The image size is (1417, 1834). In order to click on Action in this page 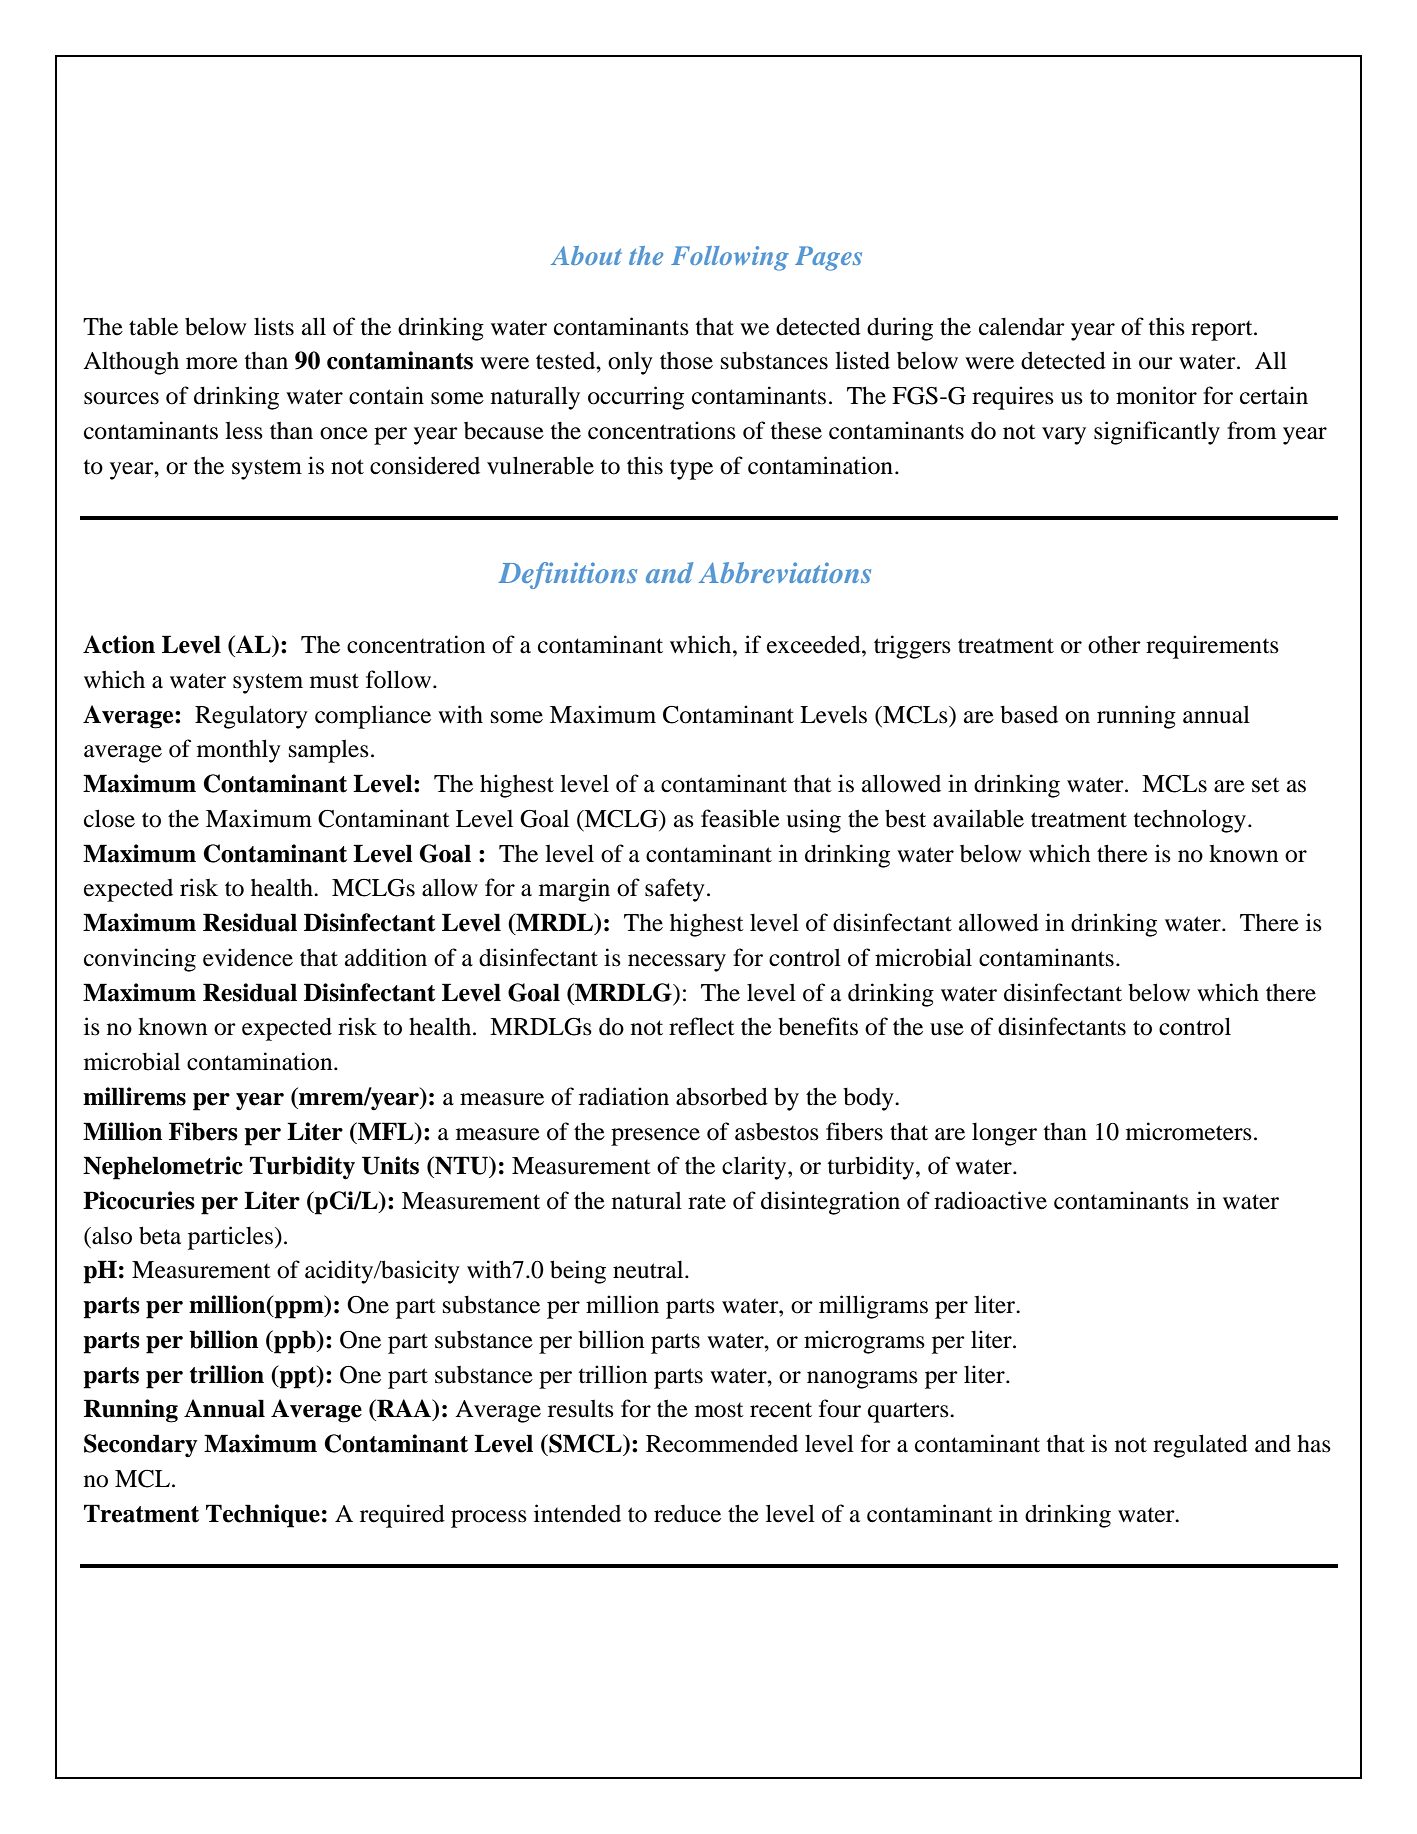, I will do `click(119, 644)`.
